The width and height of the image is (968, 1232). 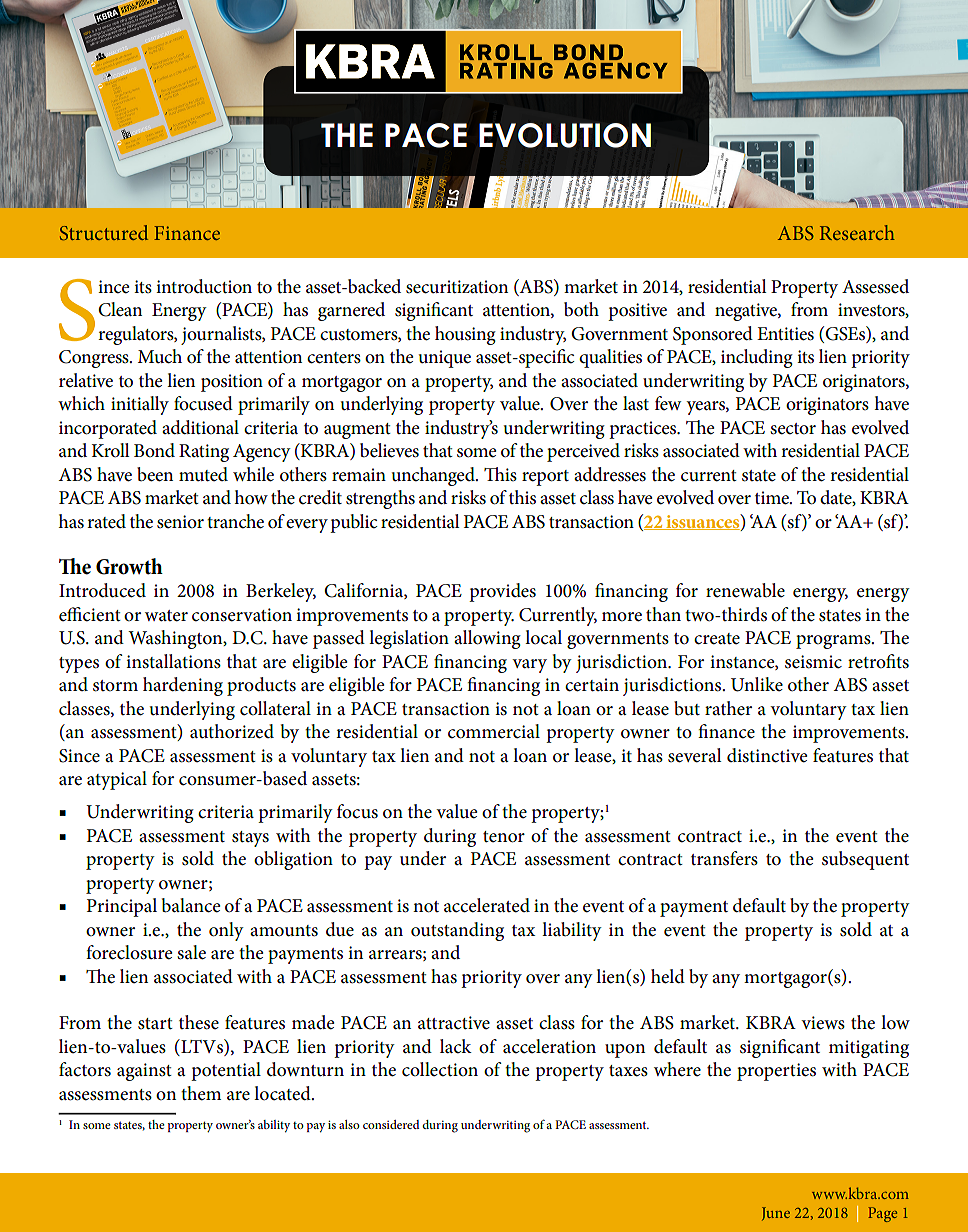 What do you see at coordinates (204, 286) in the image?
I see `introduction` at bounding box center [204, 286].
